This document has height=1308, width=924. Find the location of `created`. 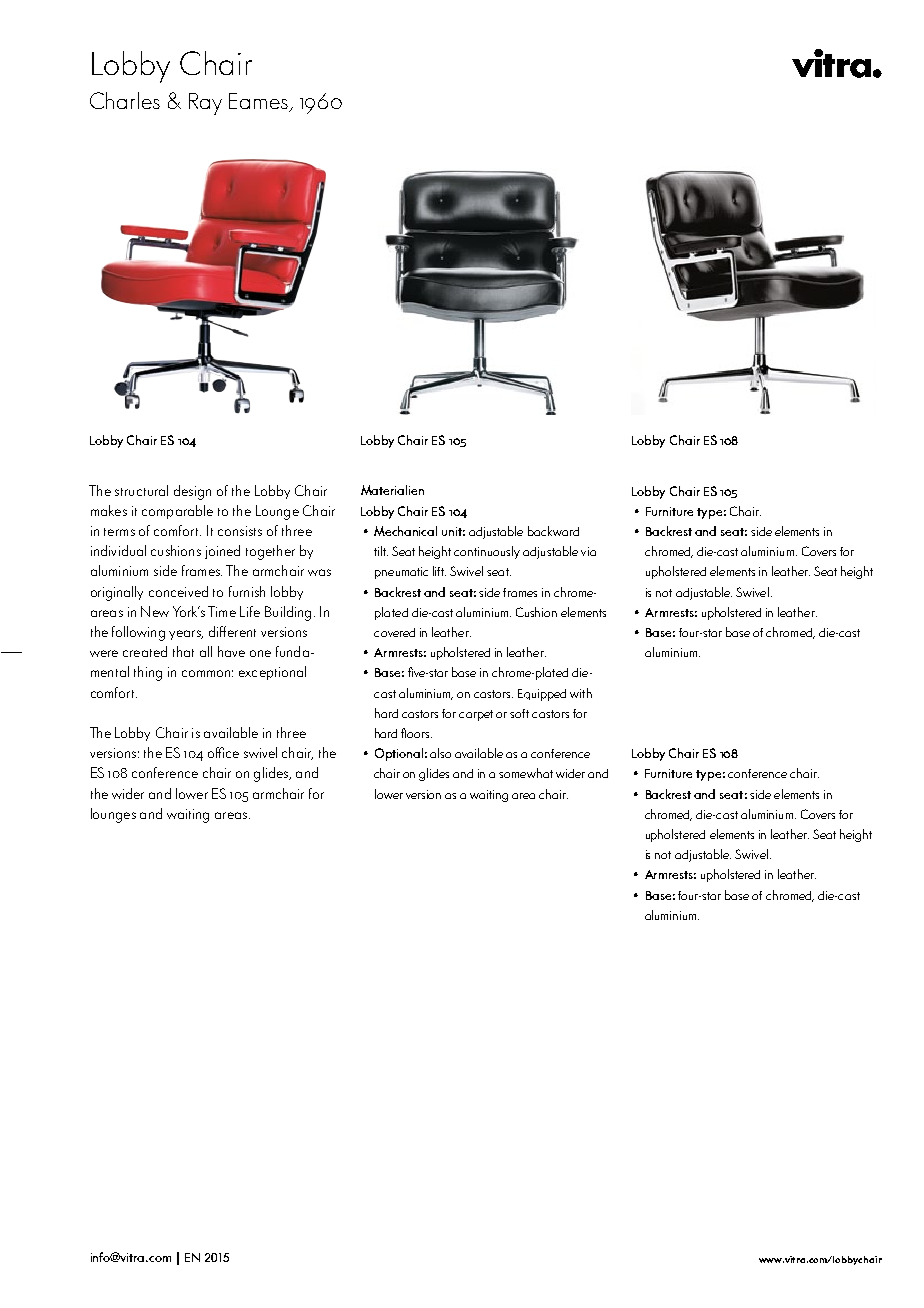

created is located at coordinates (145, 651).
